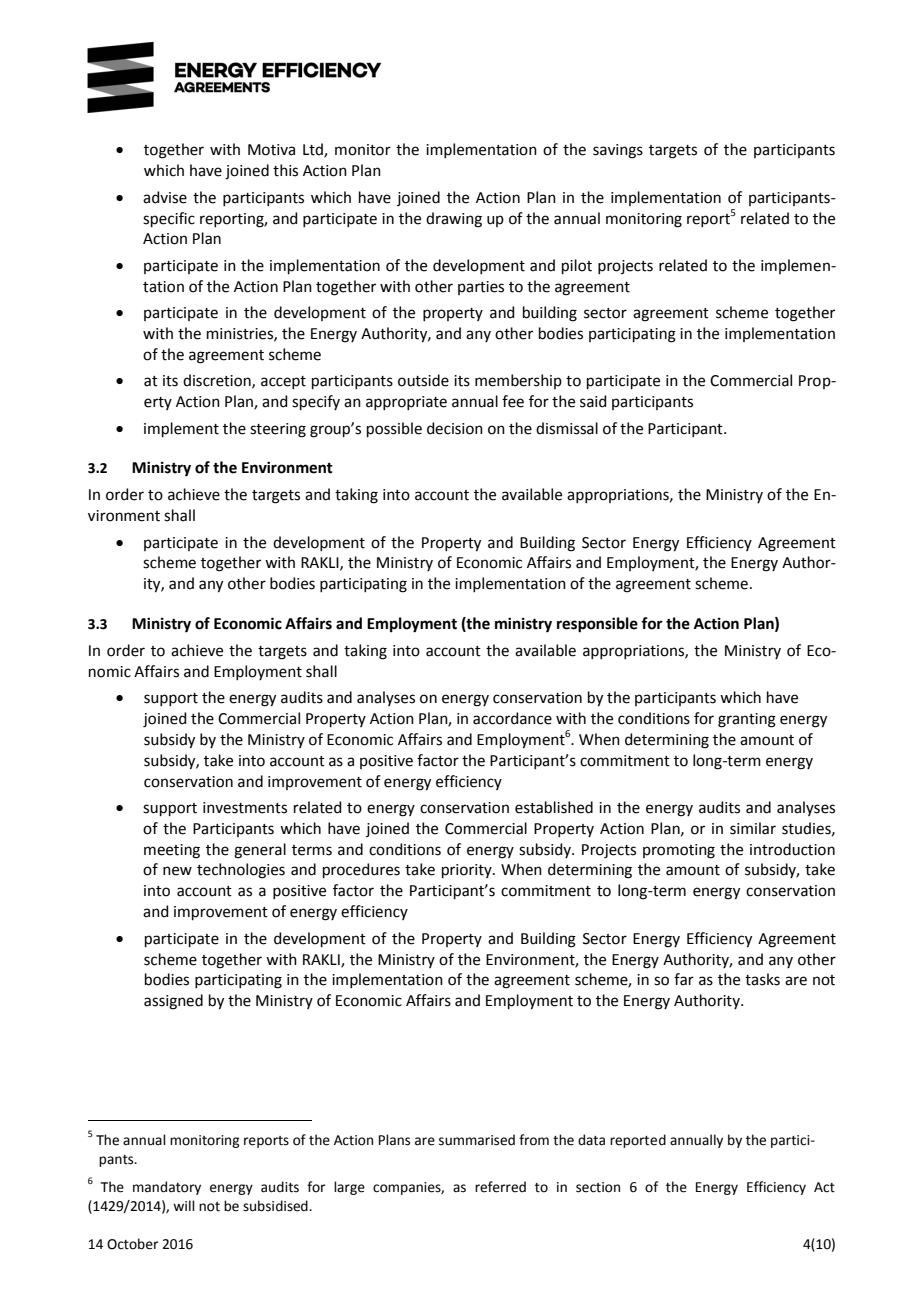  I want to click on decision, so click(455, 428).
